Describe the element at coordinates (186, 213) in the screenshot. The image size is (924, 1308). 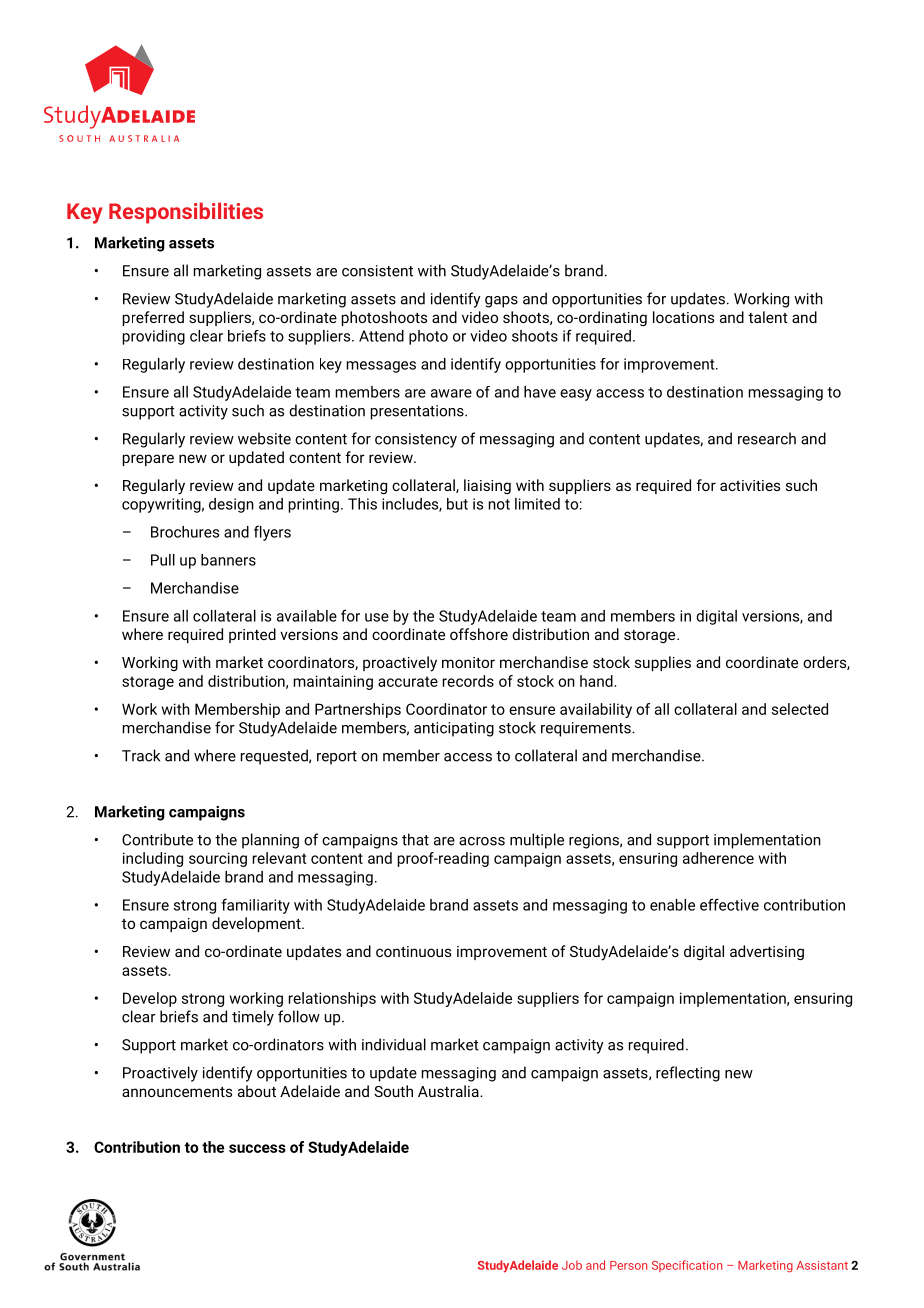
I see `Responsibilities` at that location.
